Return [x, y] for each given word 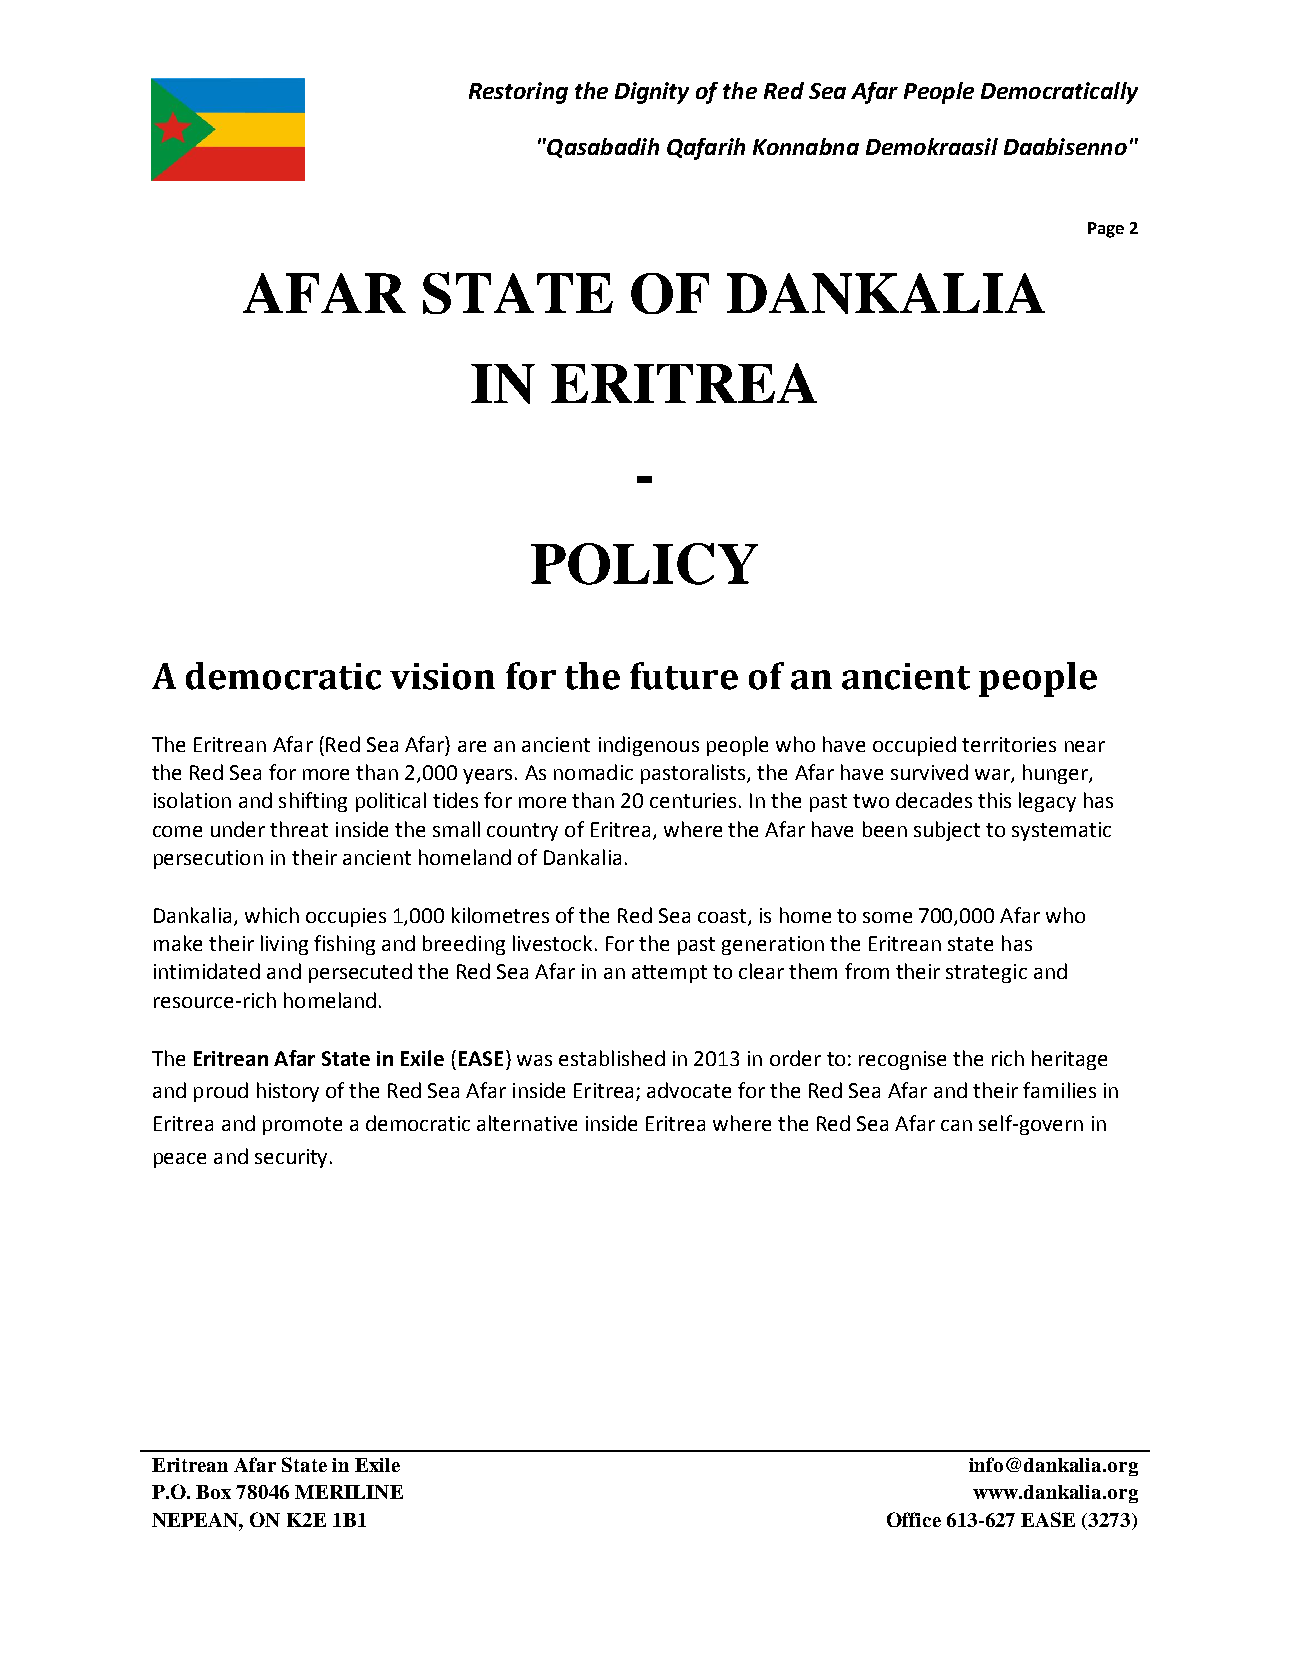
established [612, 1058]
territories [1009, 744]
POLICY [644, 564]
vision [442, 676]
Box [213, 1492]
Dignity [652, 93]
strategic [986, 973]
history [288, 1092]
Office [914, 1519]
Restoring [518, 93]
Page [1106, 230]
